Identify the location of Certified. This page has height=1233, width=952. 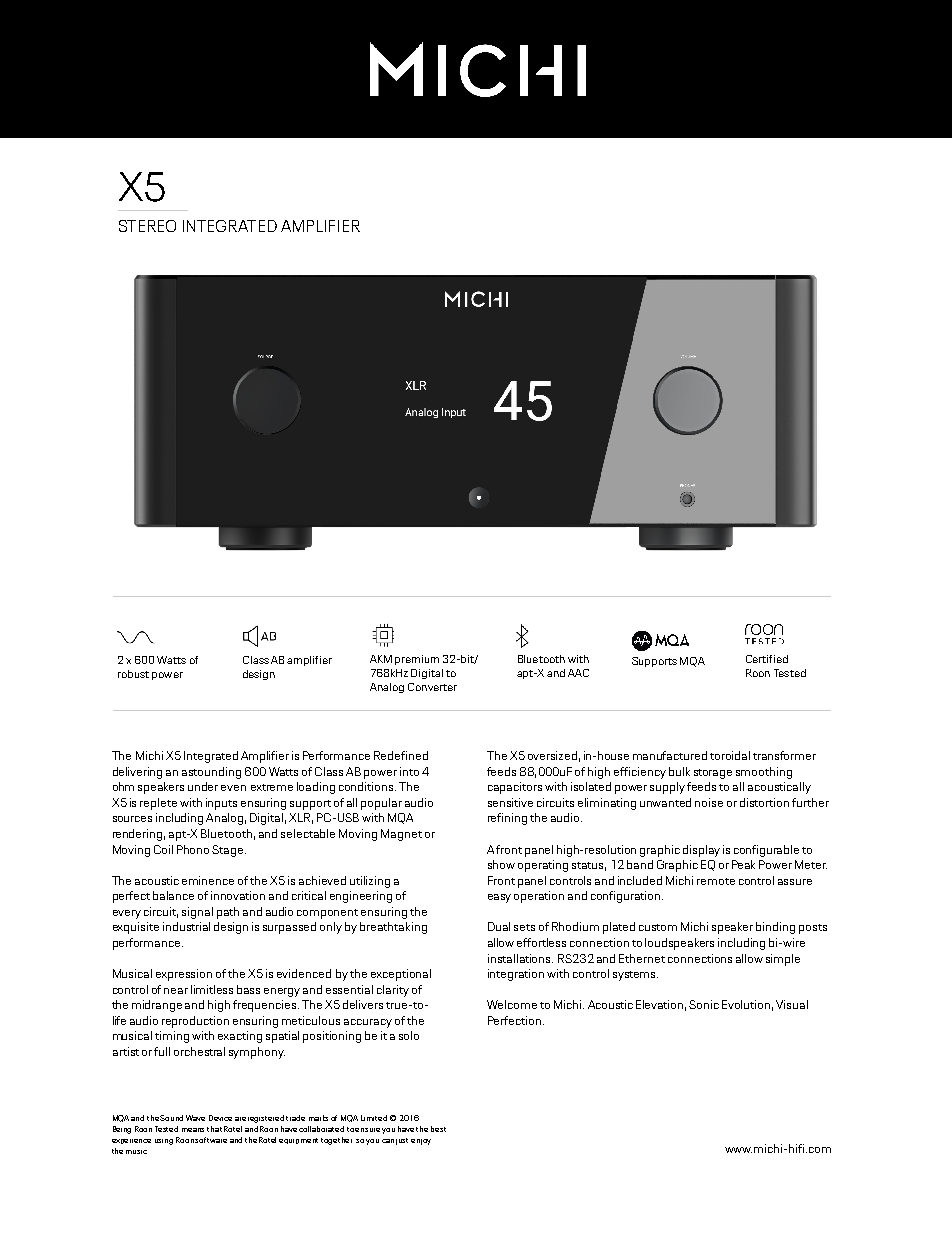
(767, 659).
